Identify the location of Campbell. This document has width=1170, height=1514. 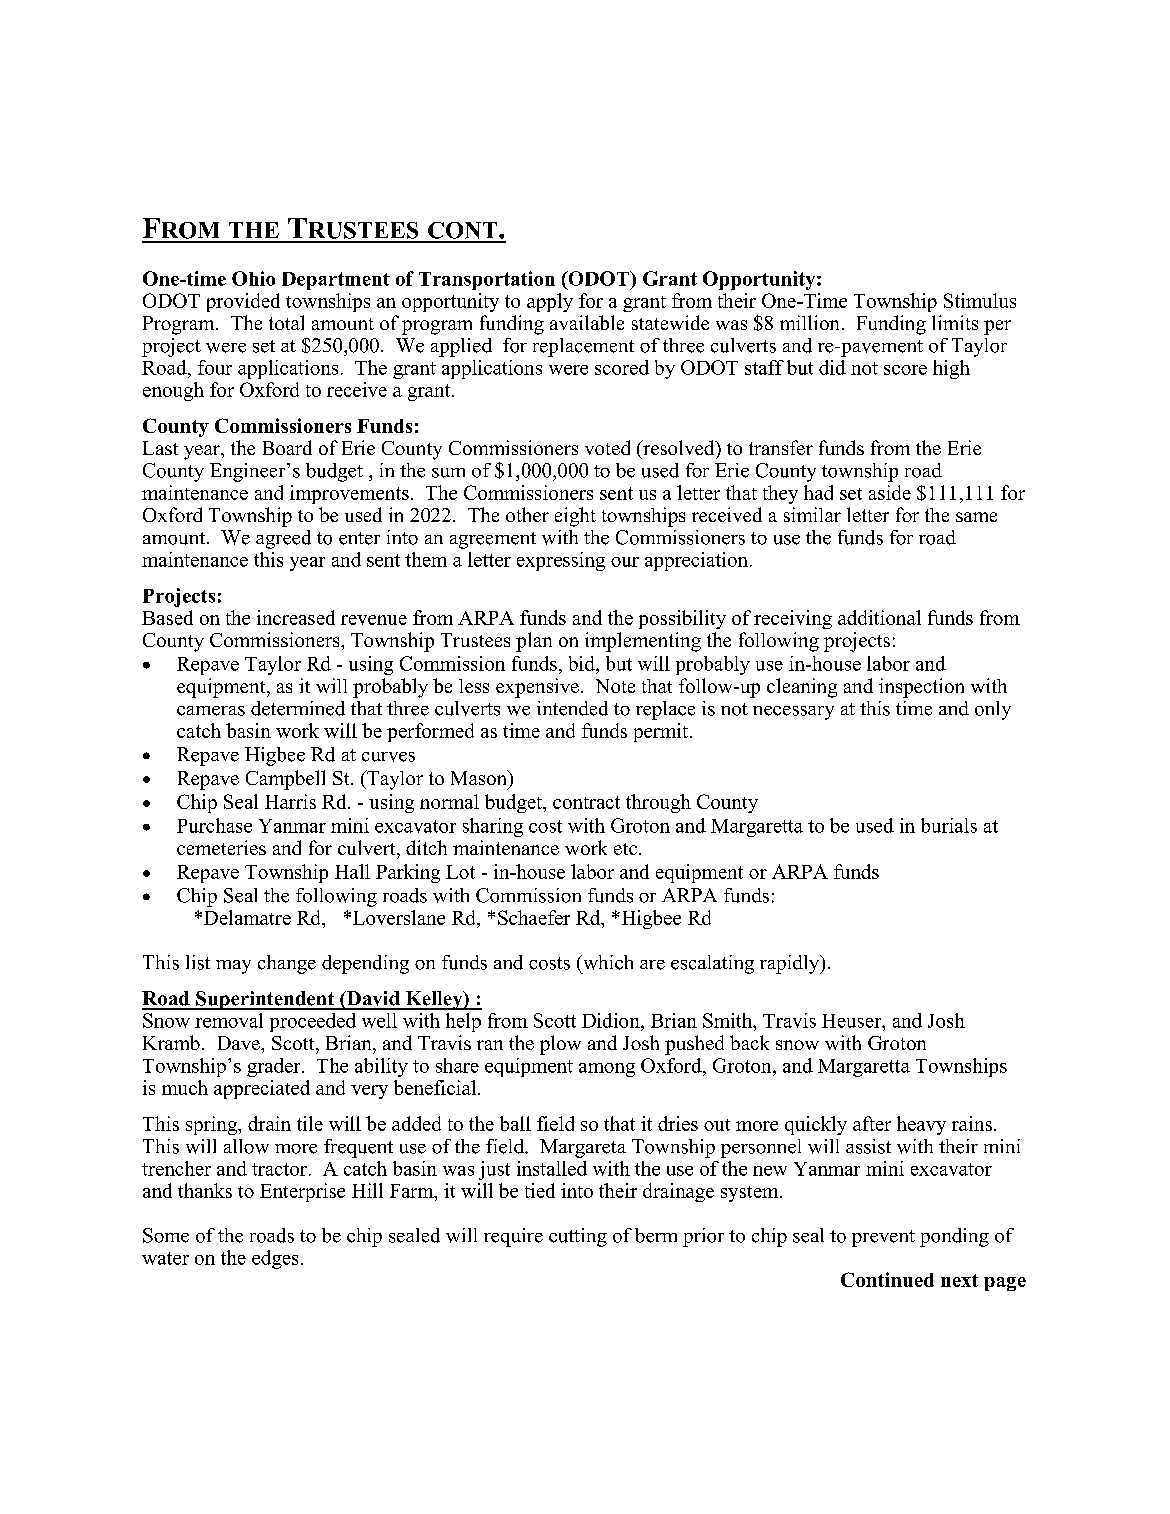
(285, 780).
